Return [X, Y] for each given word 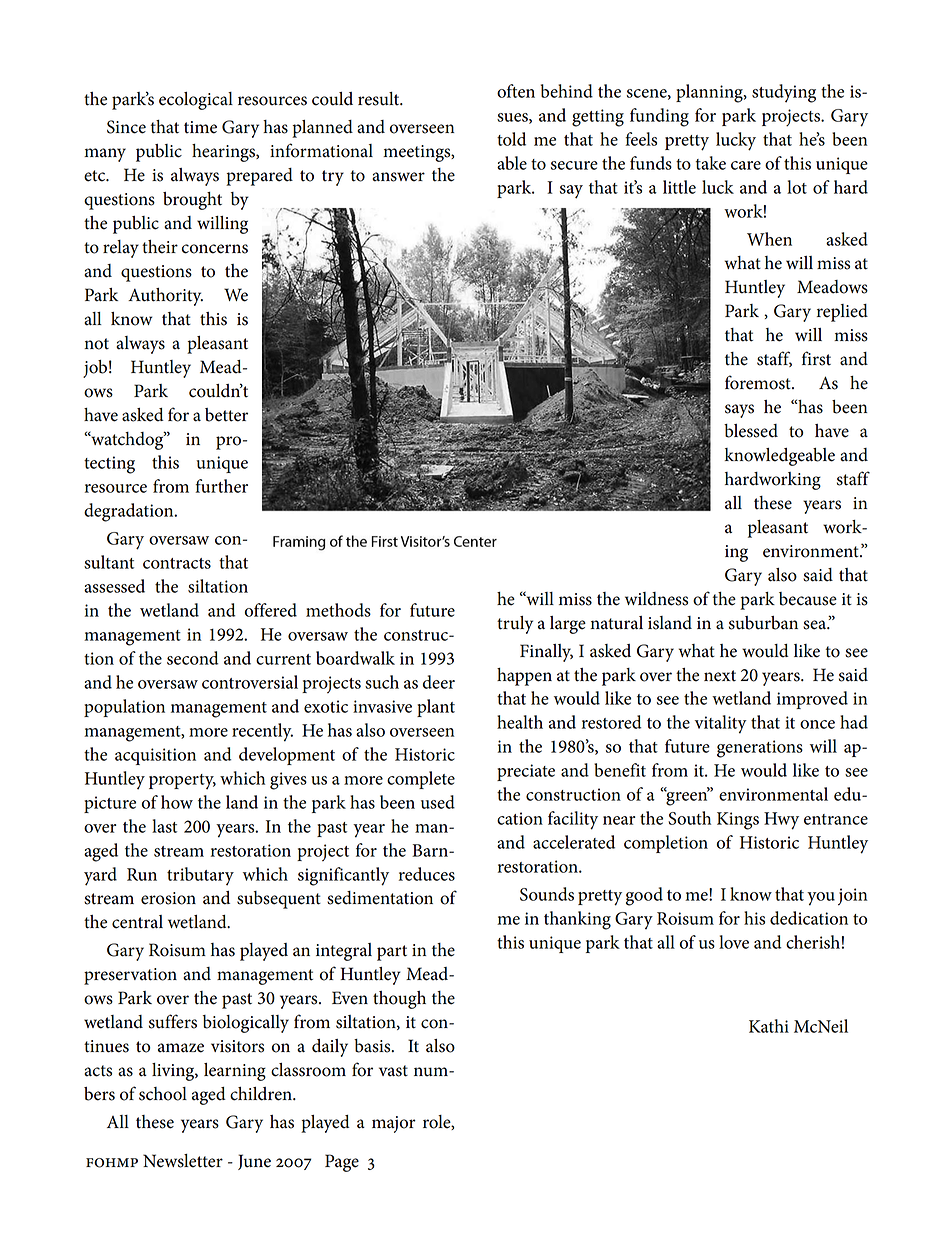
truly [515, 625]
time [200, 127]
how [177, 802]
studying [784, 93]
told [511, 139]
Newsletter [183, 1161]
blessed [751, 431]
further [221, 486]
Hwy [781, 821]
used [438, 802]
